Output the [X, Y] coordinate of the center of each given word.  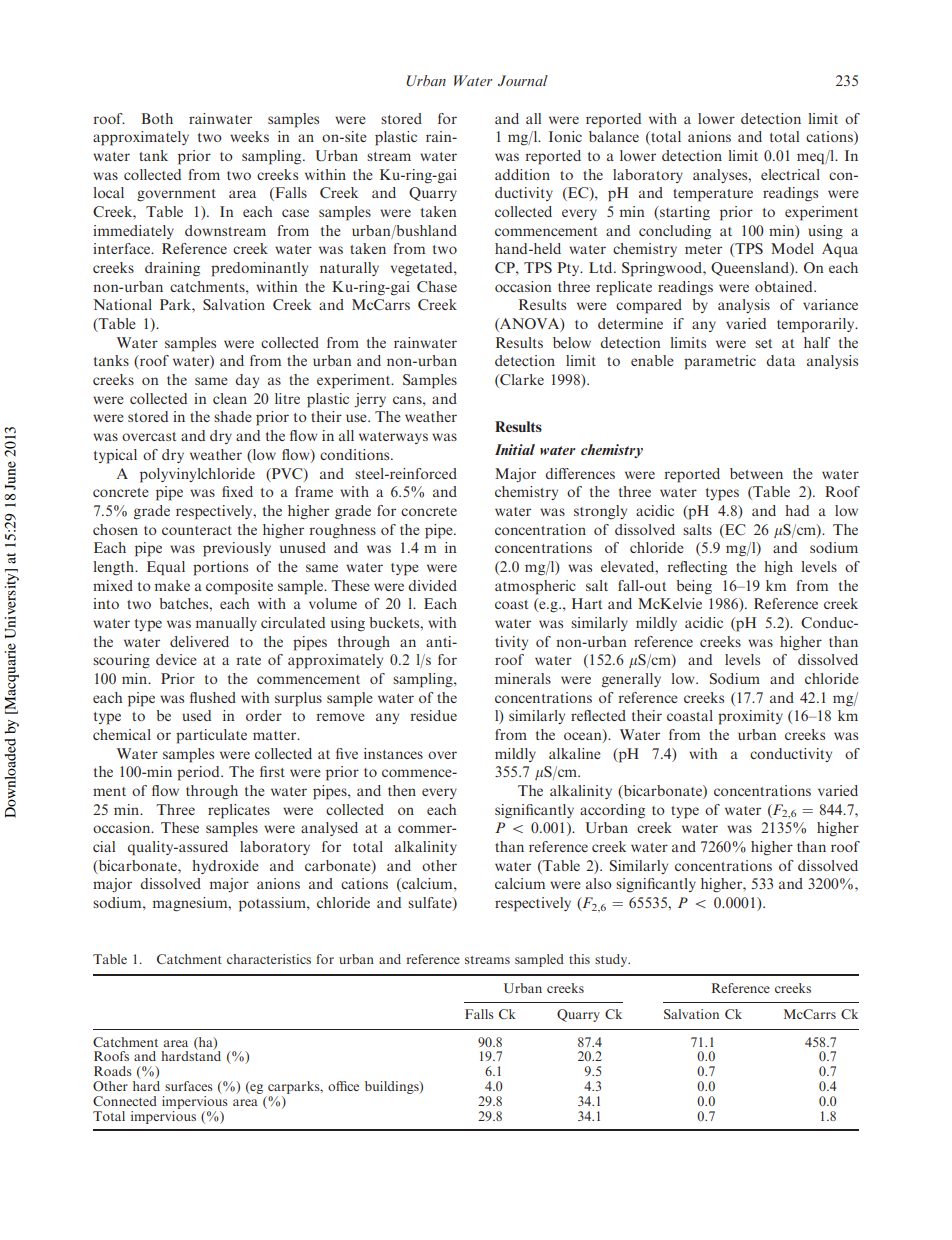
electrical [790, 174]
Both [157, 118]
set [763, 343]
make [172, 585]
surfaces [189, 1086]
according [612, 811]
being [694, 587]
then [402, 790]
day [247, 381]
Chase [437, 286]
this [579, 959]
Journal [523, 80]
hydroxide [225, 867]
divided [432, 585]
